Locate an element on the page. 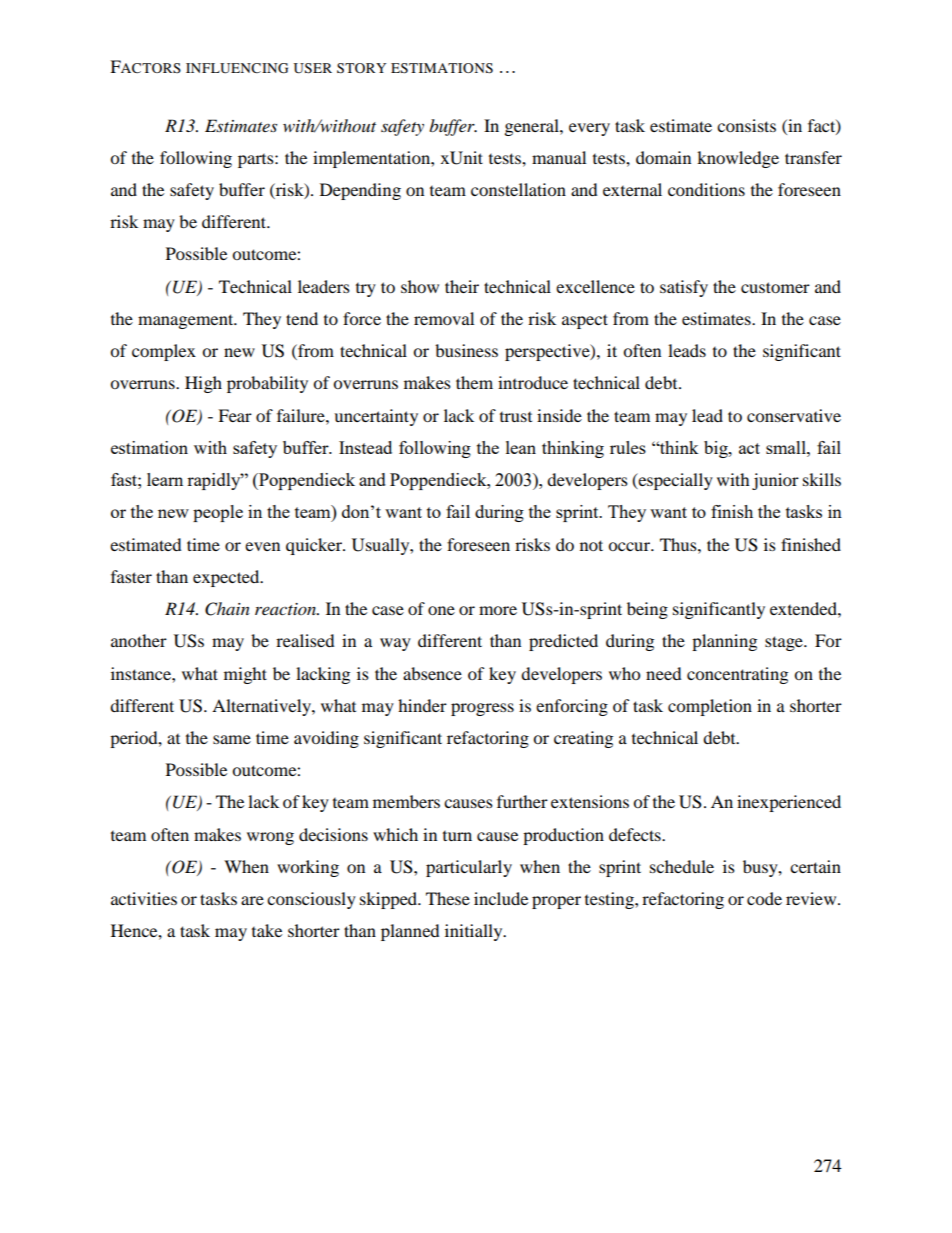 The image size is (952, 1233). consists is located at coordinates (746, 125).
